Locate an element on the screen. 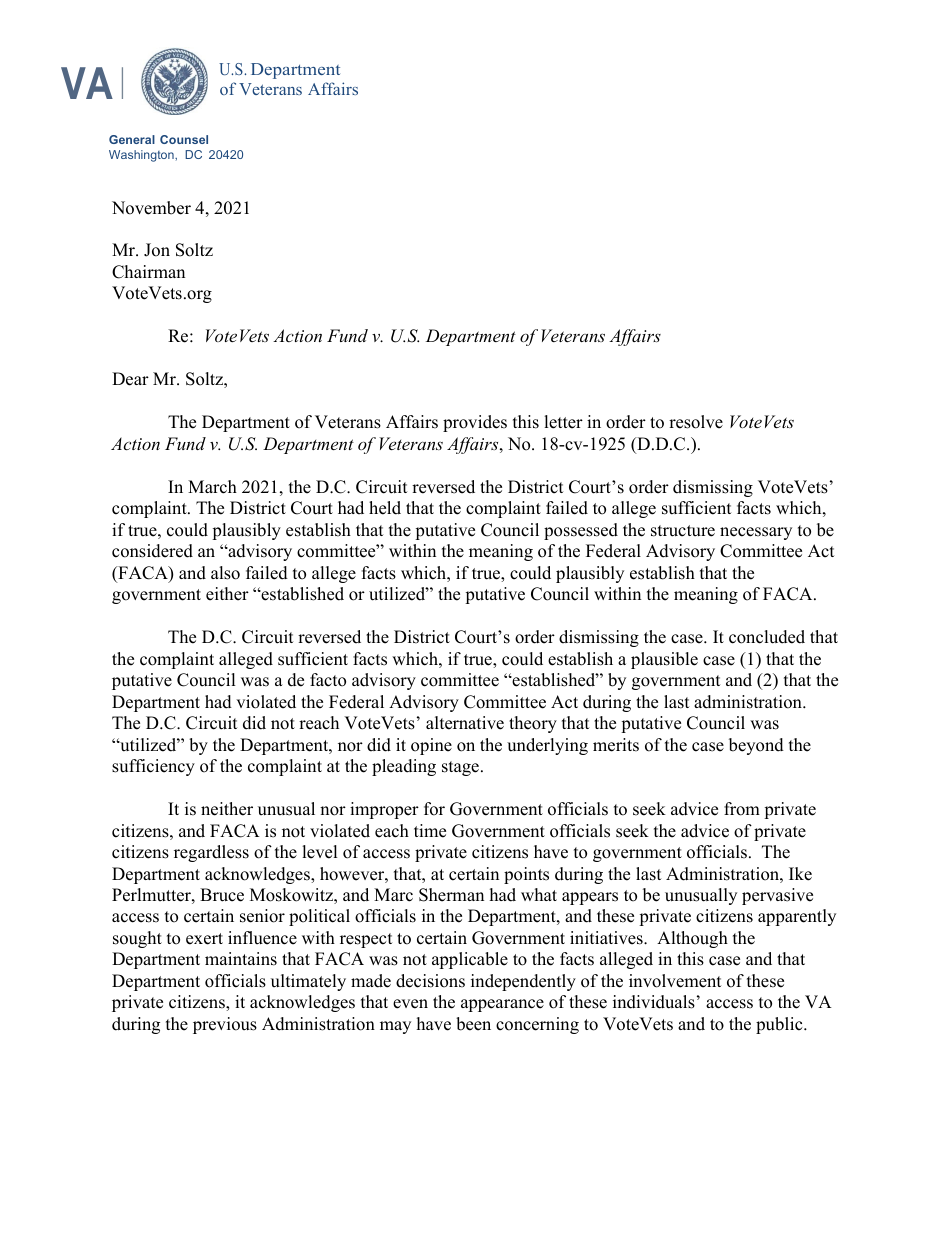  necessary is located at coordinates (756, 533).
